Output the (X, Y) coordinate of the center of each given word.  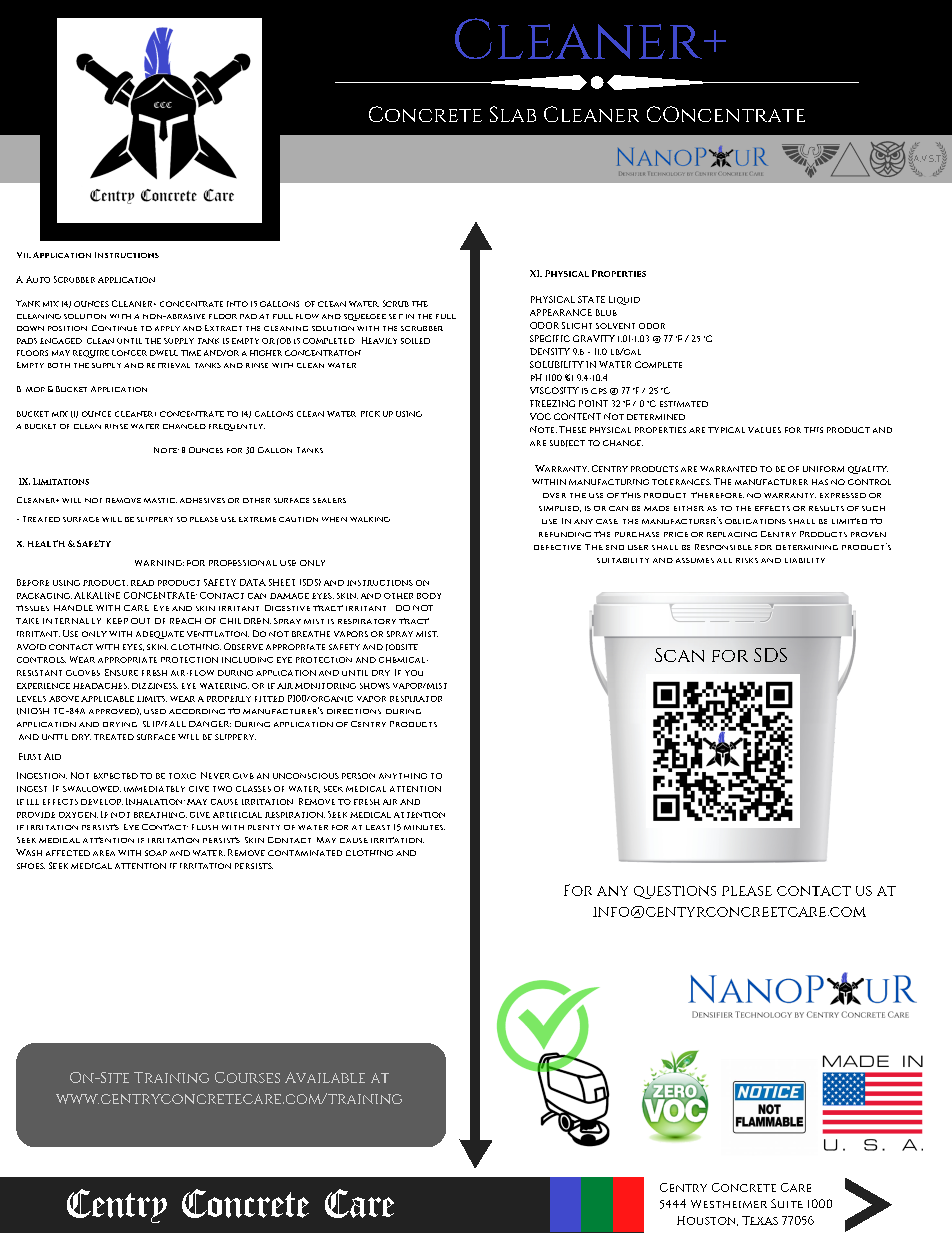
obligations (755, 521)
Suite (787, 1203)
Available (325, 1077)
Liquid (624, 300)
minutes (424, 827)
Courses (247, 1077)
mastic (160, 500)
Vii (24, 255)
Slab (513, 114)
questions (675, 892)
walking (370, 519)
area (104, 853)
